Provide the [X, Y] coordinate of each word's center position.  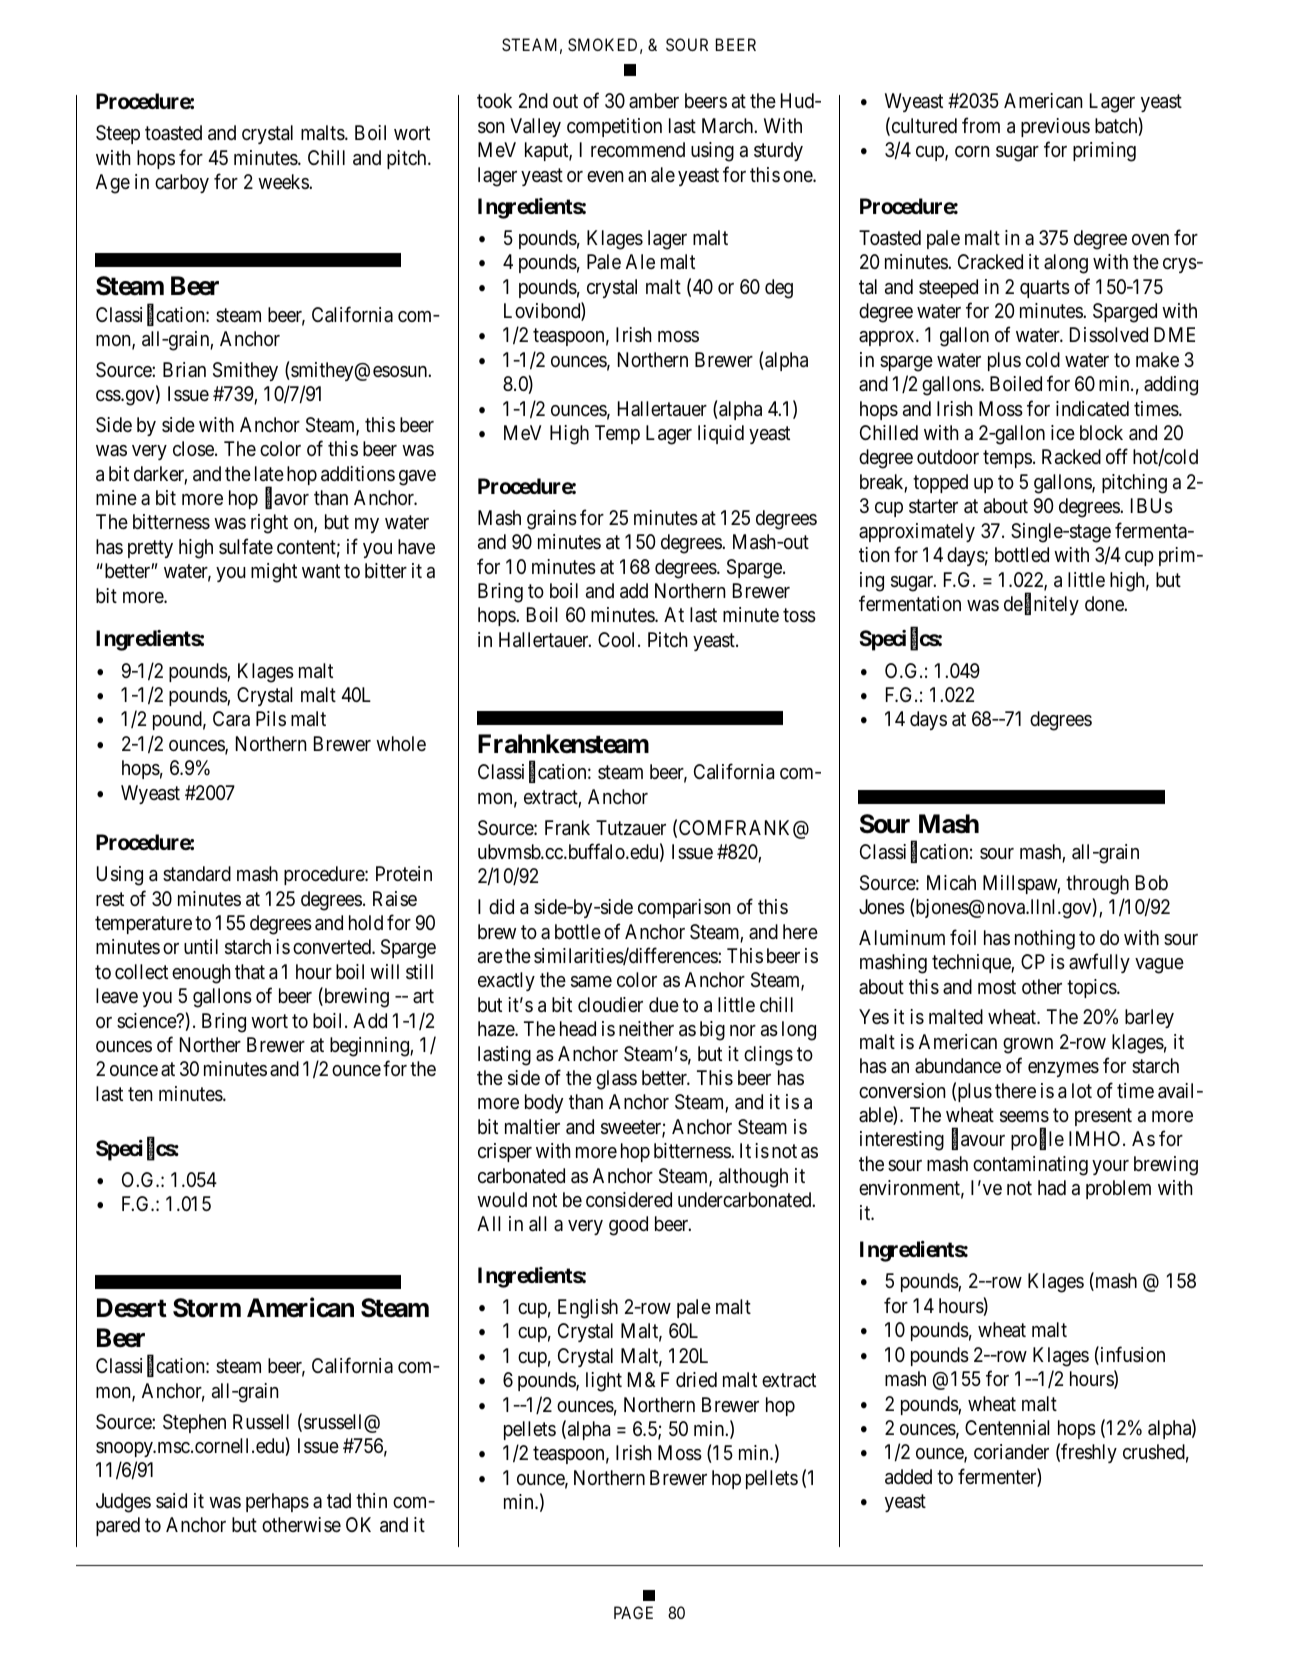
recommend [638, 149]
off [1117, 456]
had [1052, 1188]
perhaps [277, 1502]
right [269, 524]
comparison [684, 908]
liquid [721, 434]
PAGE [633, 1612]
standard [197, 874]
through [1097, 885]
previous [1055, 127]
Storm [207, 1308]
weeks [284, 181]
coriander [1011, 1452]
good [628, 1226]
